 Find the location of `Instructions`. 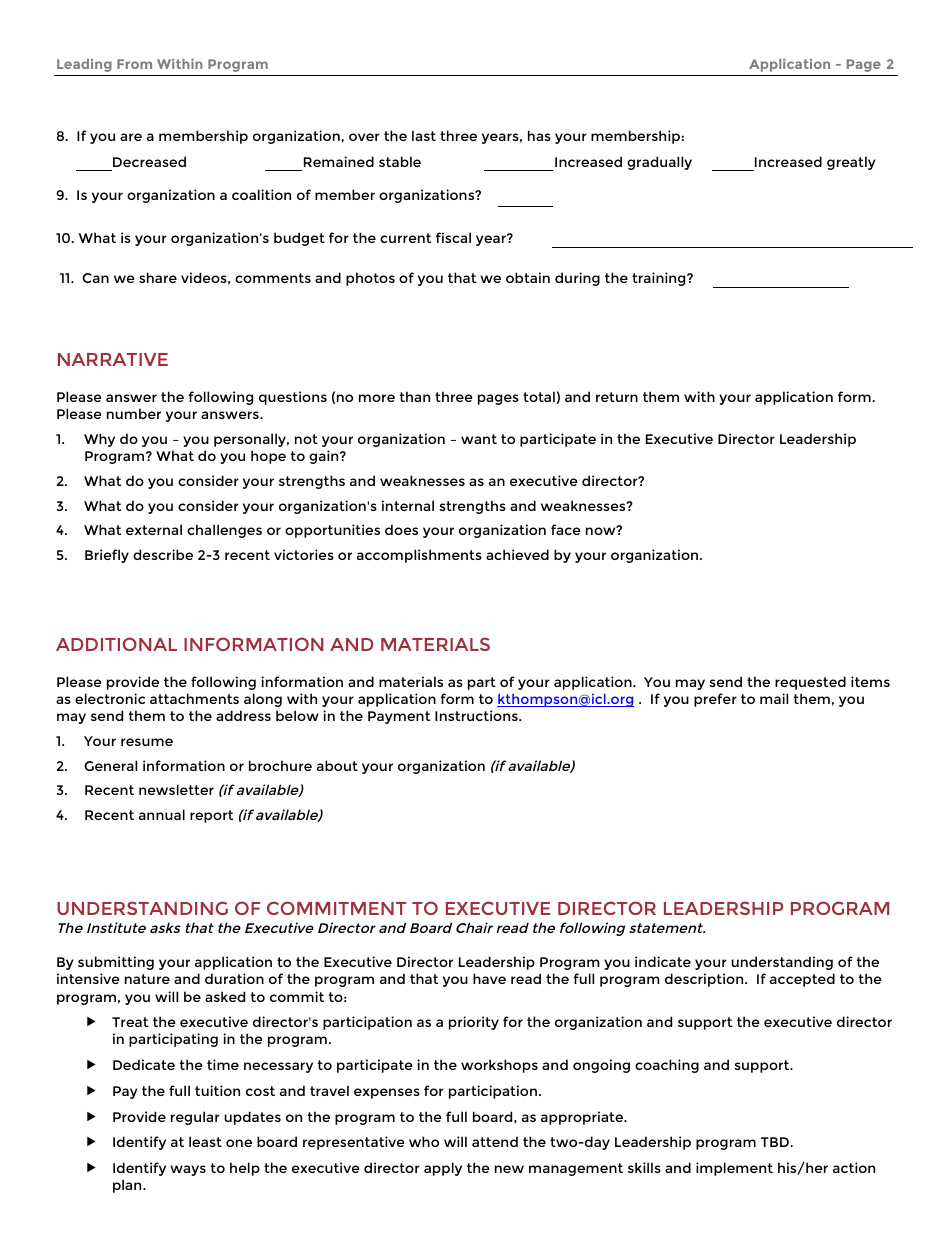

Instructions is located at coordinates (477, 715).
